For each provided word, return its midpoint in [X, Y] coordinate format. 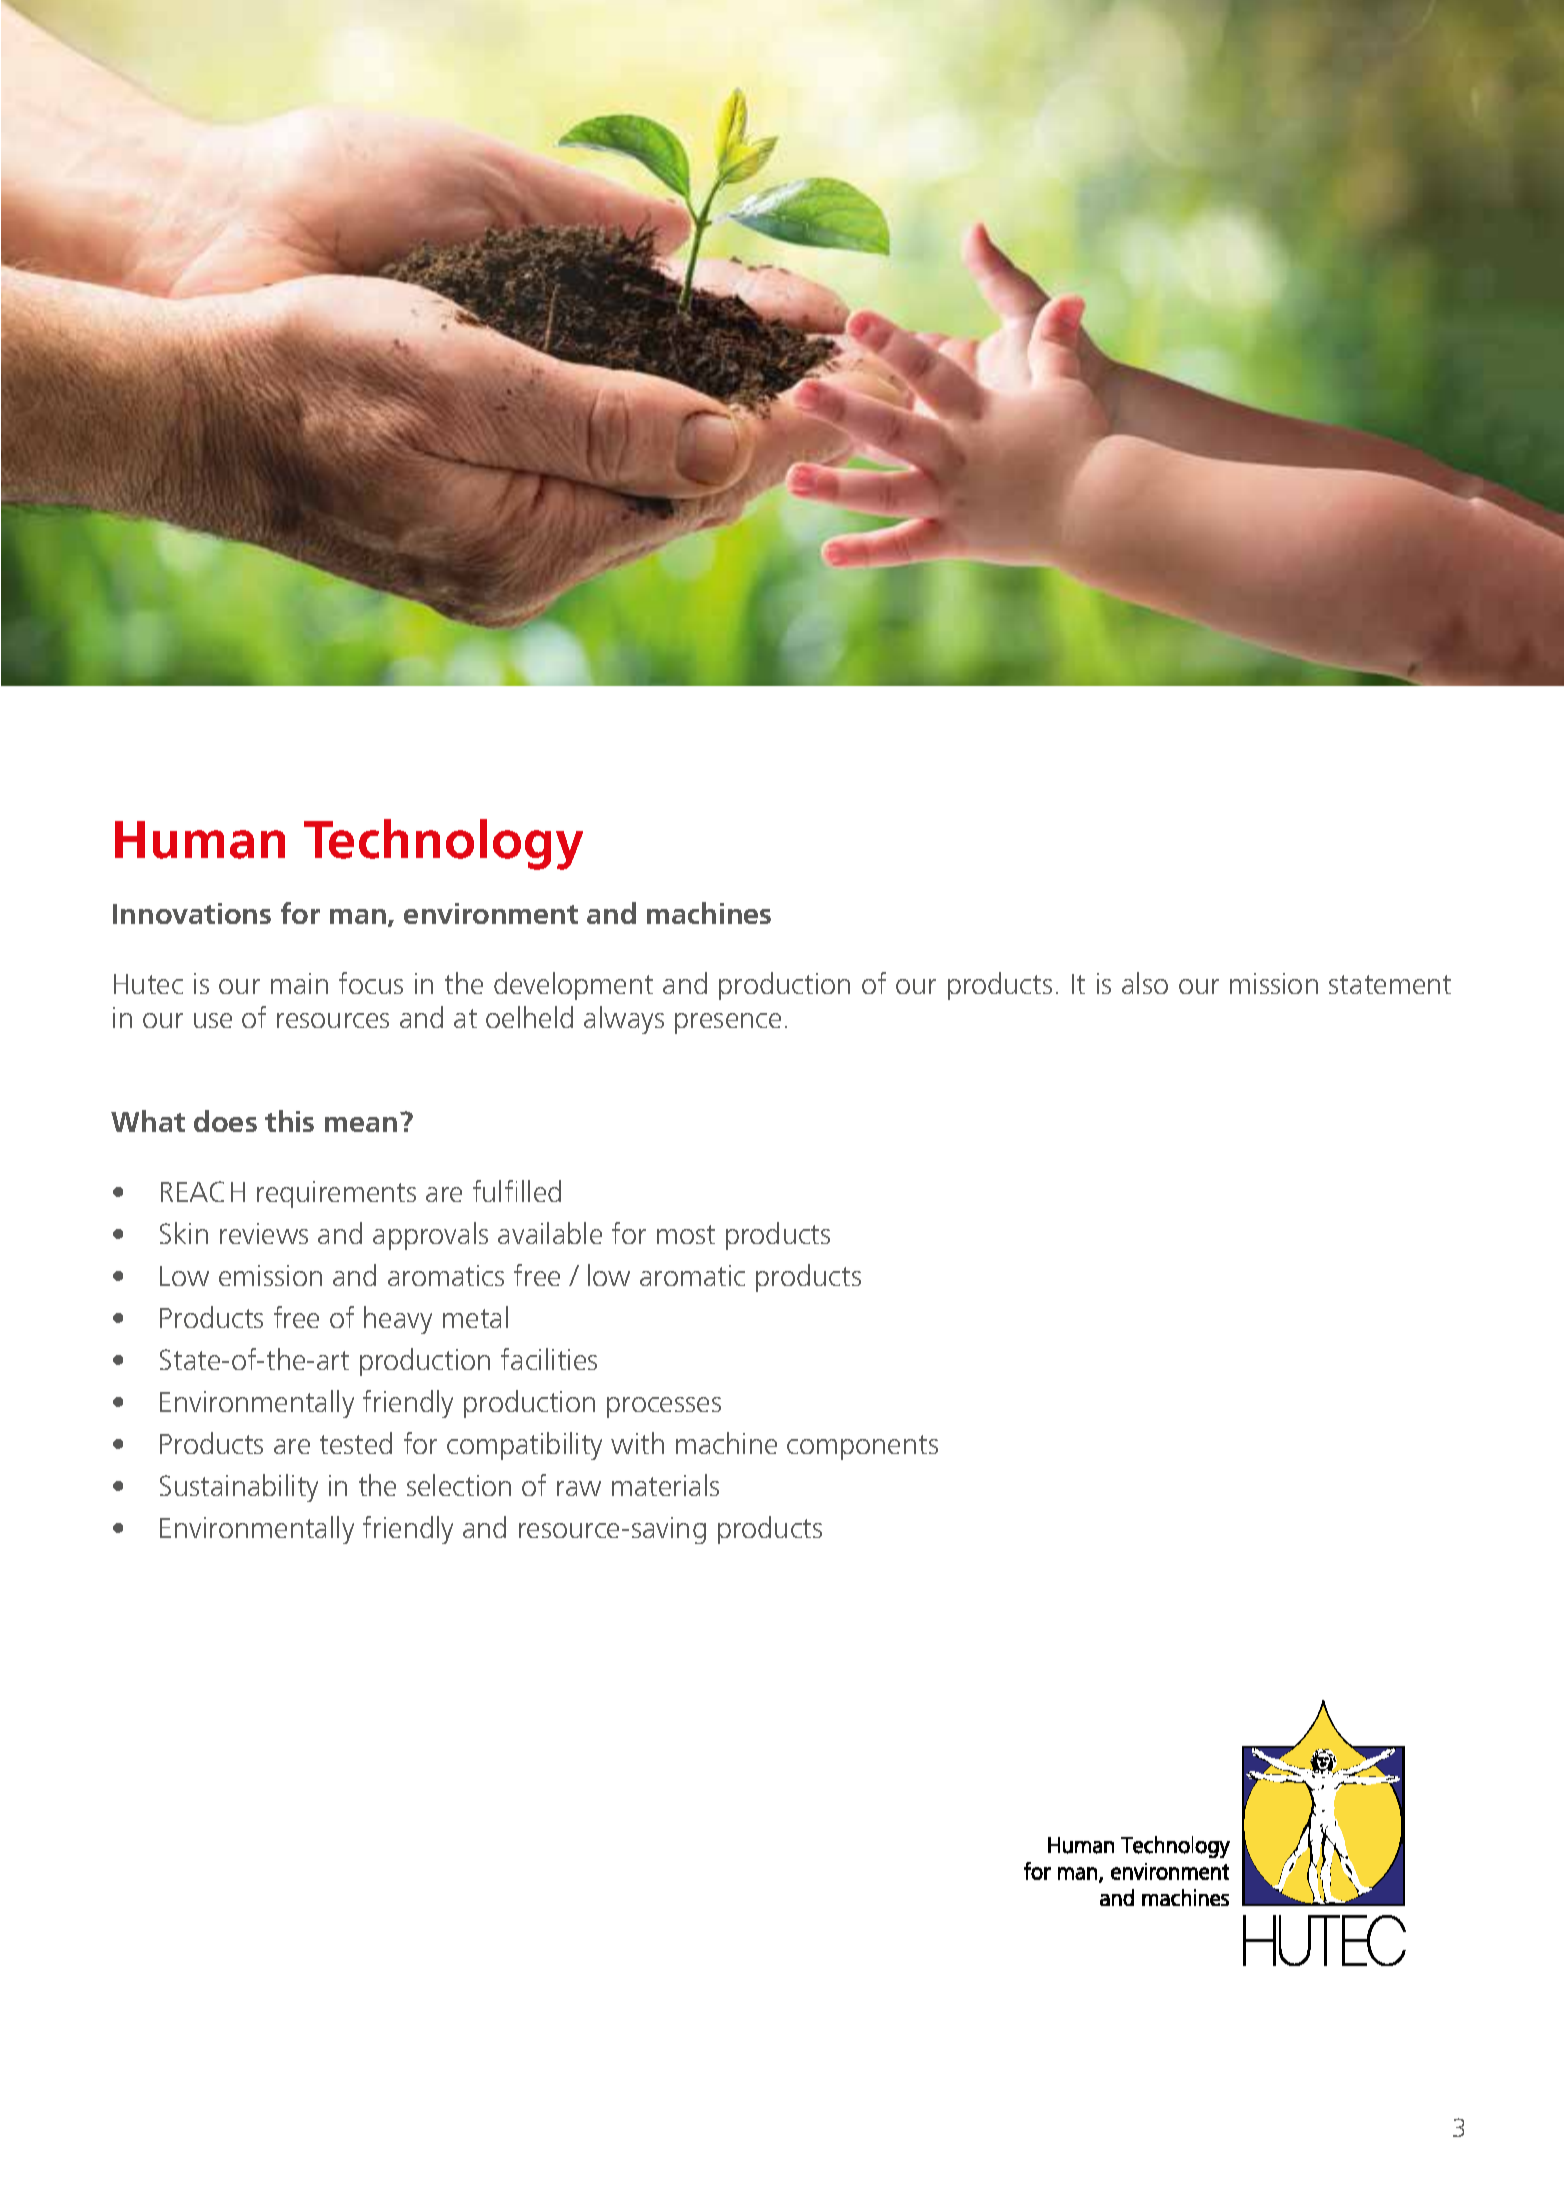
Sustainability [239, 1488]
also [1145, 983]
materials [665, 1485]
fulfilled [517, 1191]
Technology [443, 844]
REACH [203, 1191]
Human [200, 840]
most [686, 1234]
